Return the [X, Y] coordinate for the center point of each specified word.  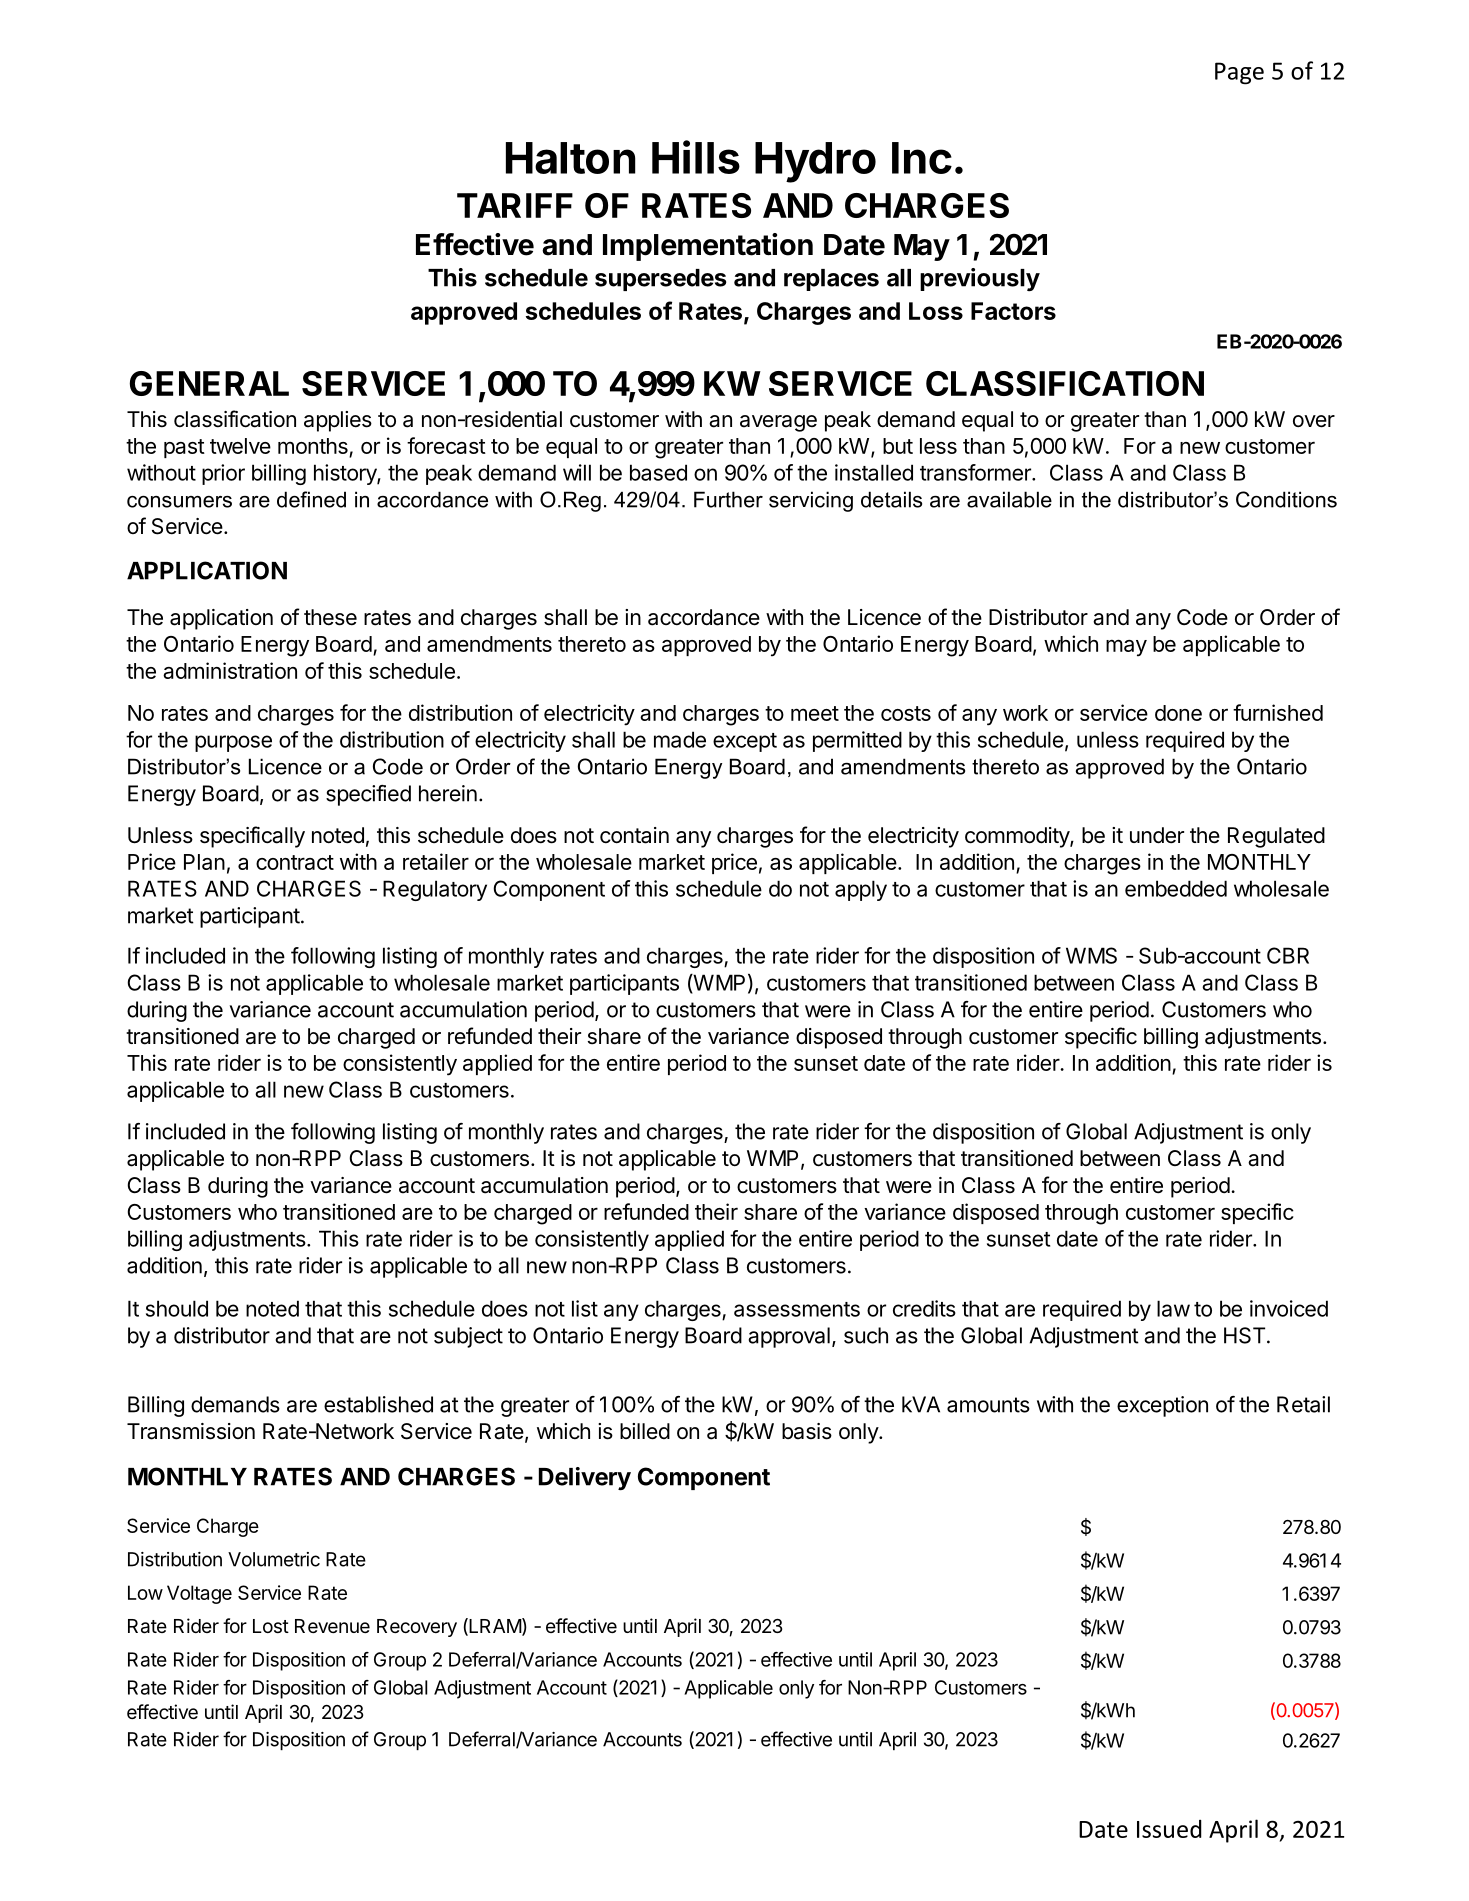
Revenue [332, 1626]
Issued [1169, 1829]
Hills [696, 157]
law [1173, 1308]
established [378, 1404]
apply [861, 890]
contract [295, 862]
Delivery [585, 1479]
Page [1239, 73]
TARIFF [515, 205]
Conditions [1286, 499]
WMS [1091, 955]
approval [789, 1337]
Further [728, 499]
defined [311, 499]
